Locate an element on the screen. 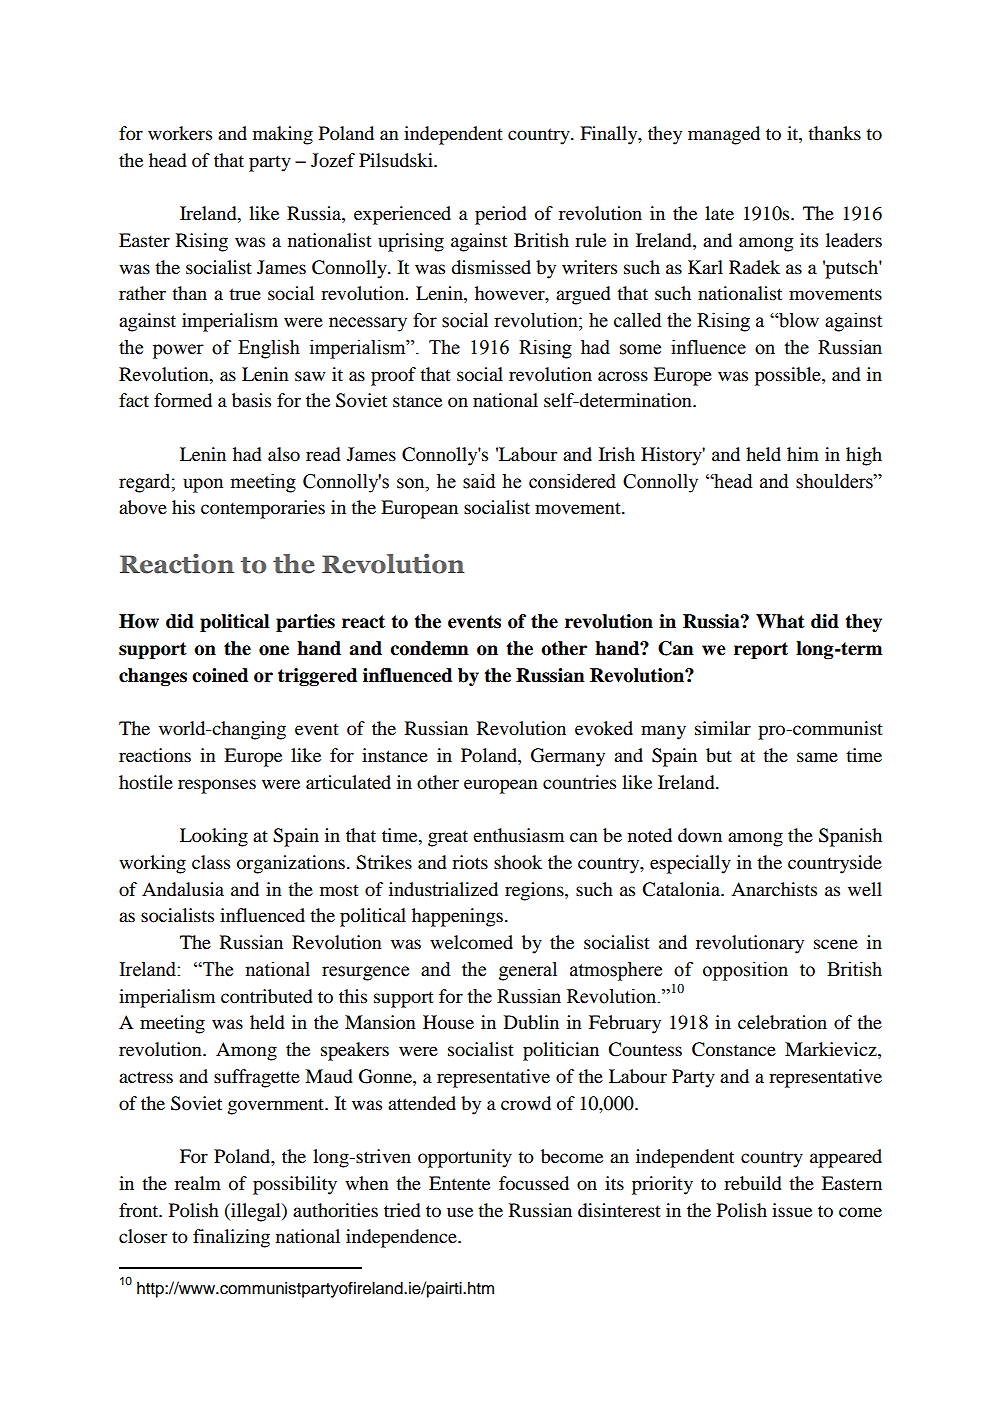 This screenshot has height=1419, width=1004. class is located at coordinates (211, 862).
